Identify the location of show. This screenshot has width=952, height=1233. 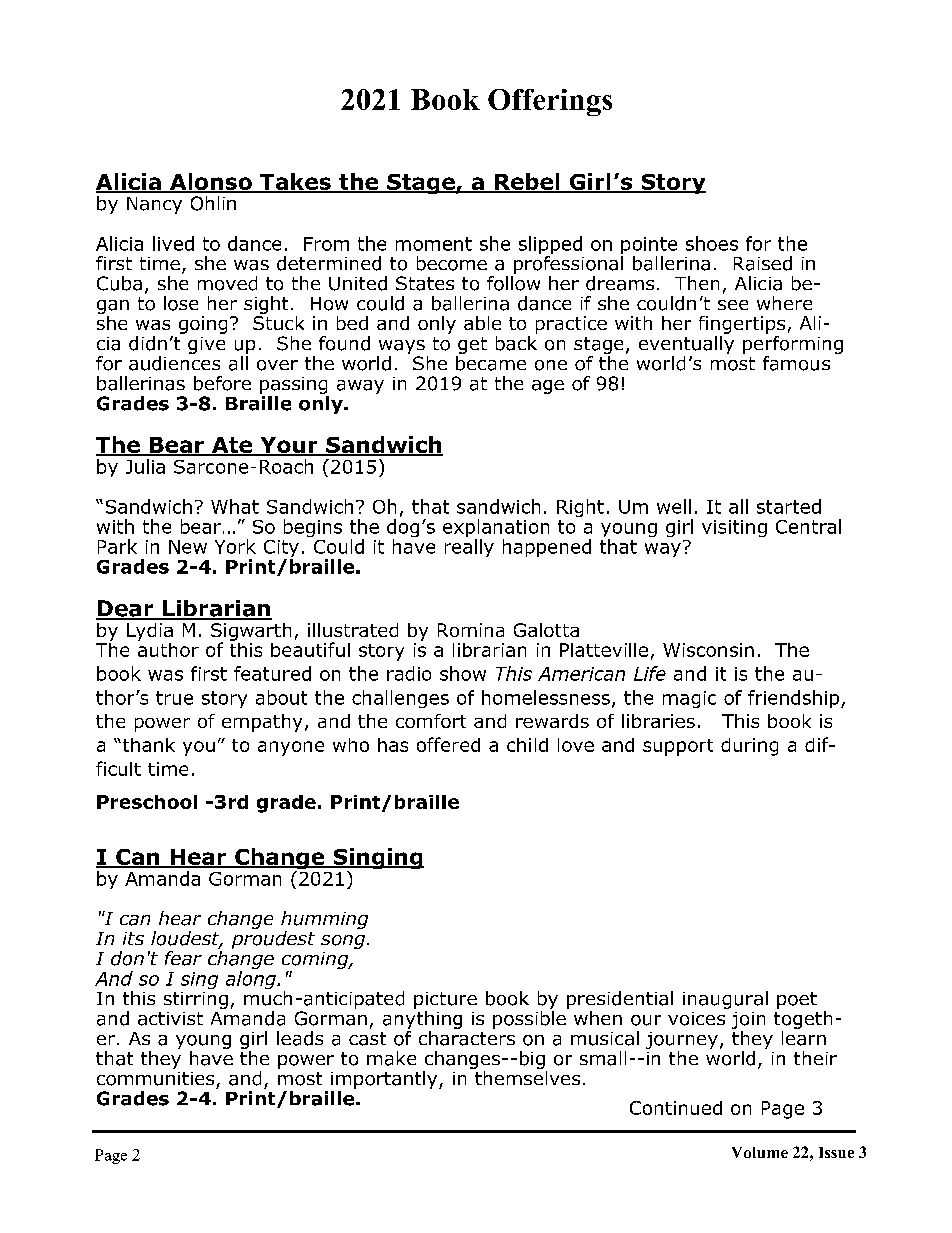
(463, 673).
